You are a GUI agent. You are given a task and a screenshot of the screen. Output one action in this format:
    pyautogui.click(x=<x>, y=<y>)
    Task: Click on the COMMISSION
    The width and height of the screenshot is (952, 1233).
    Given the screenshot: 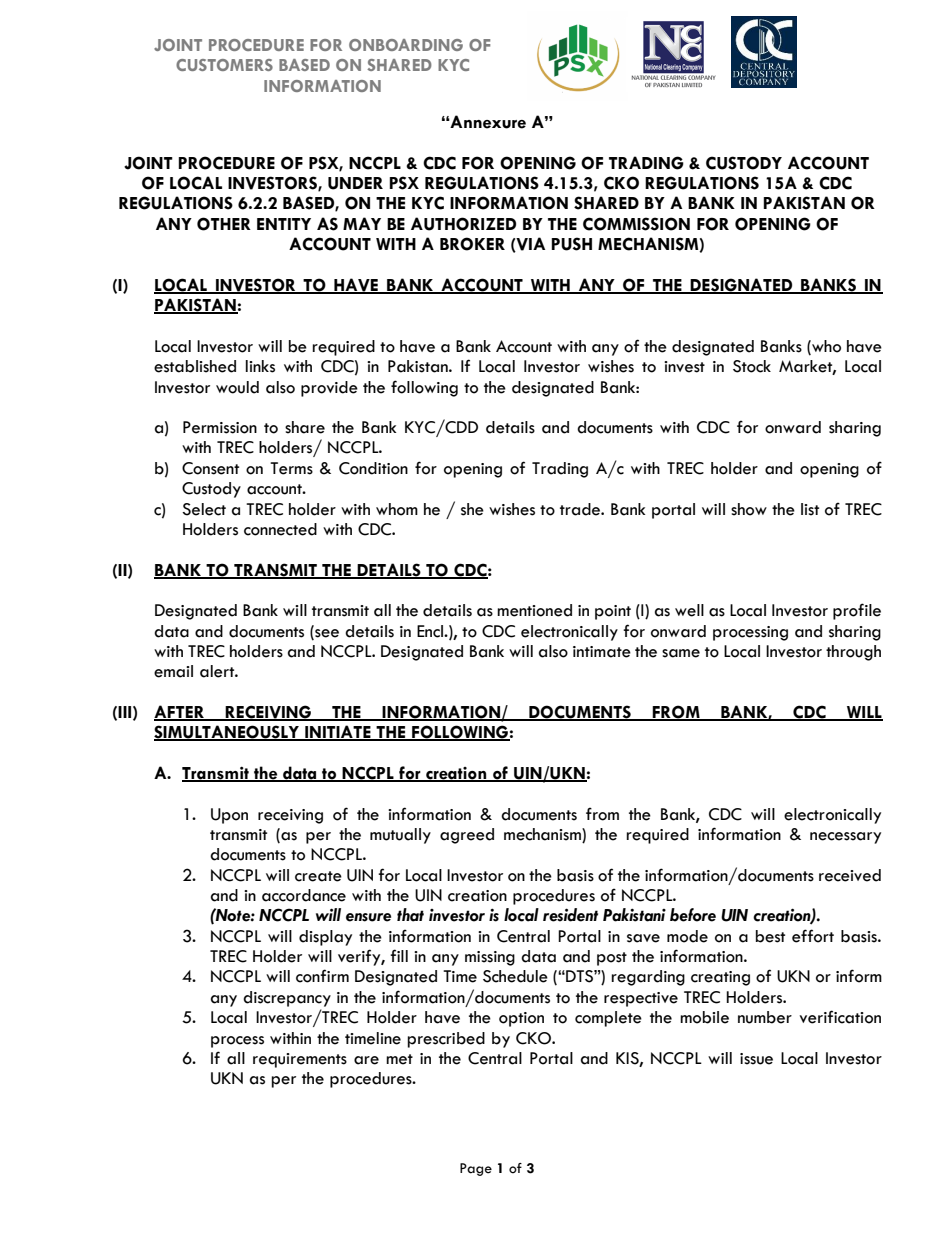 What is the action you would take?
    pyautogui.click(x=636, y=224)
